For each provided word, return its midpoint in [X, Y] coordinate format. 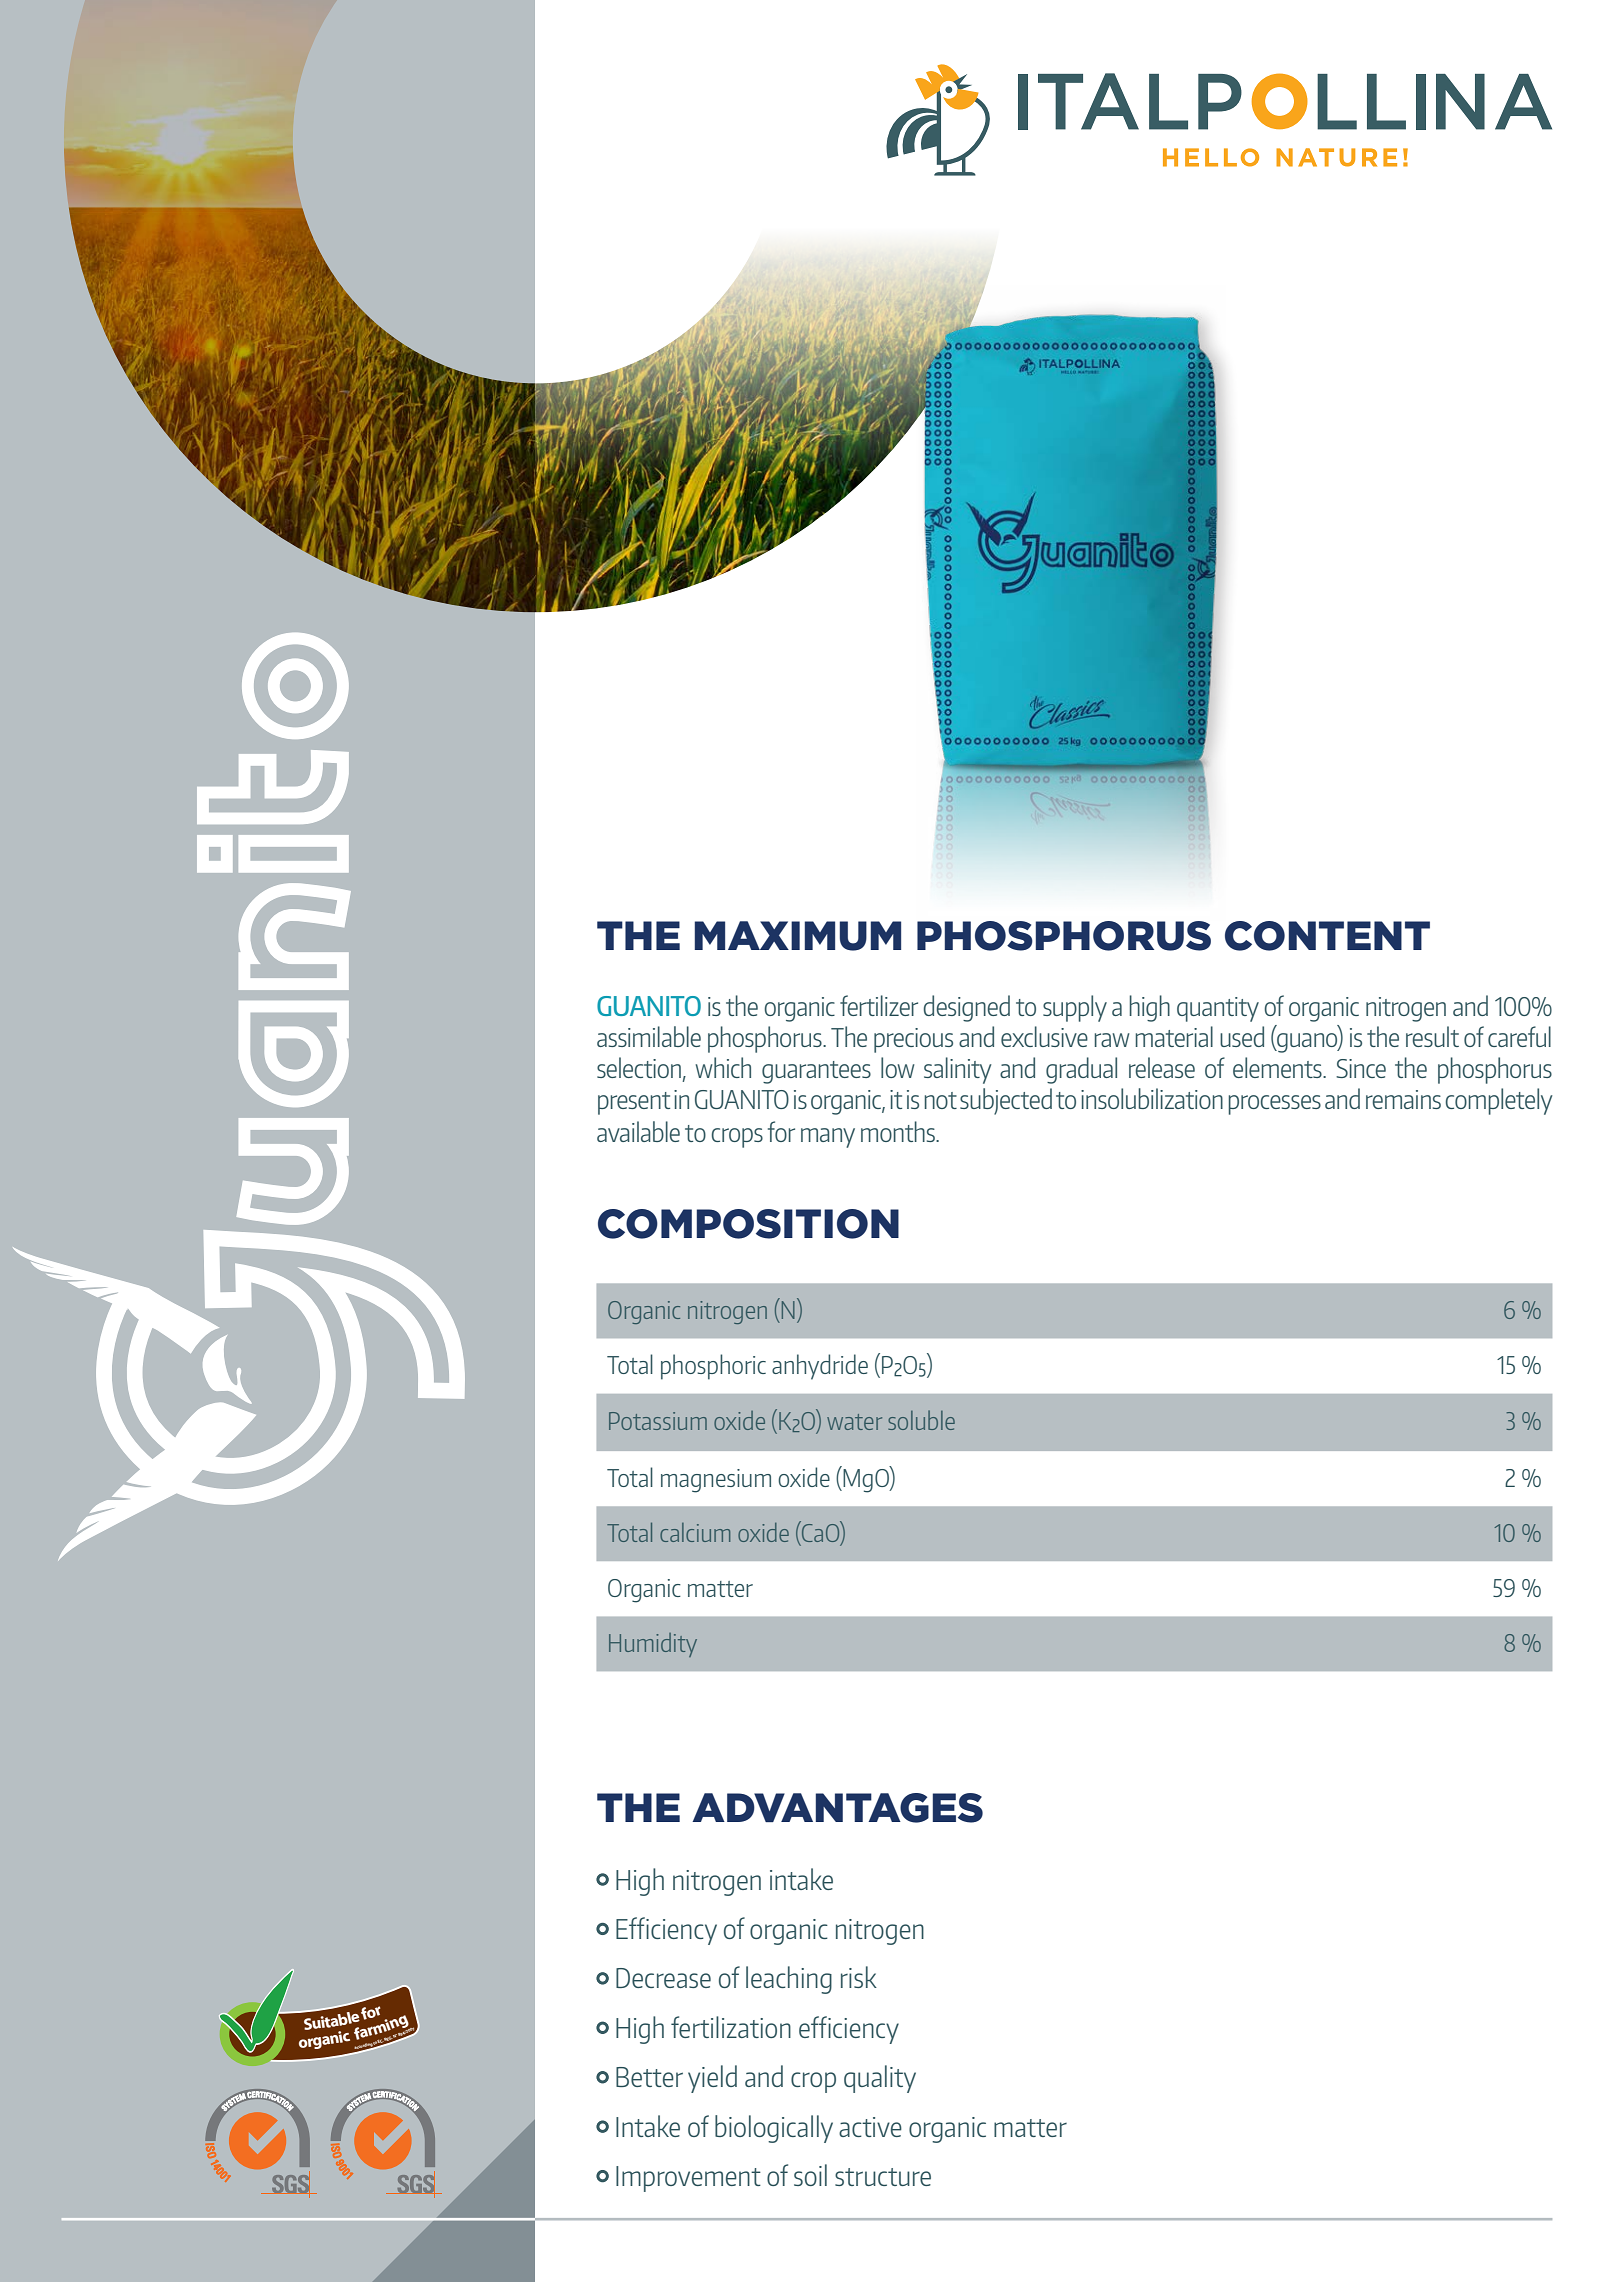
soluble [921, 1420]
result [1432, 1036]
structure [883, 2177]
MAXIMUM [797, 936]
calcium [695, 1532]
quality [880, 2079]
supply [1075, 1008]
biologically [774, 2129]
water [854, 1422]
